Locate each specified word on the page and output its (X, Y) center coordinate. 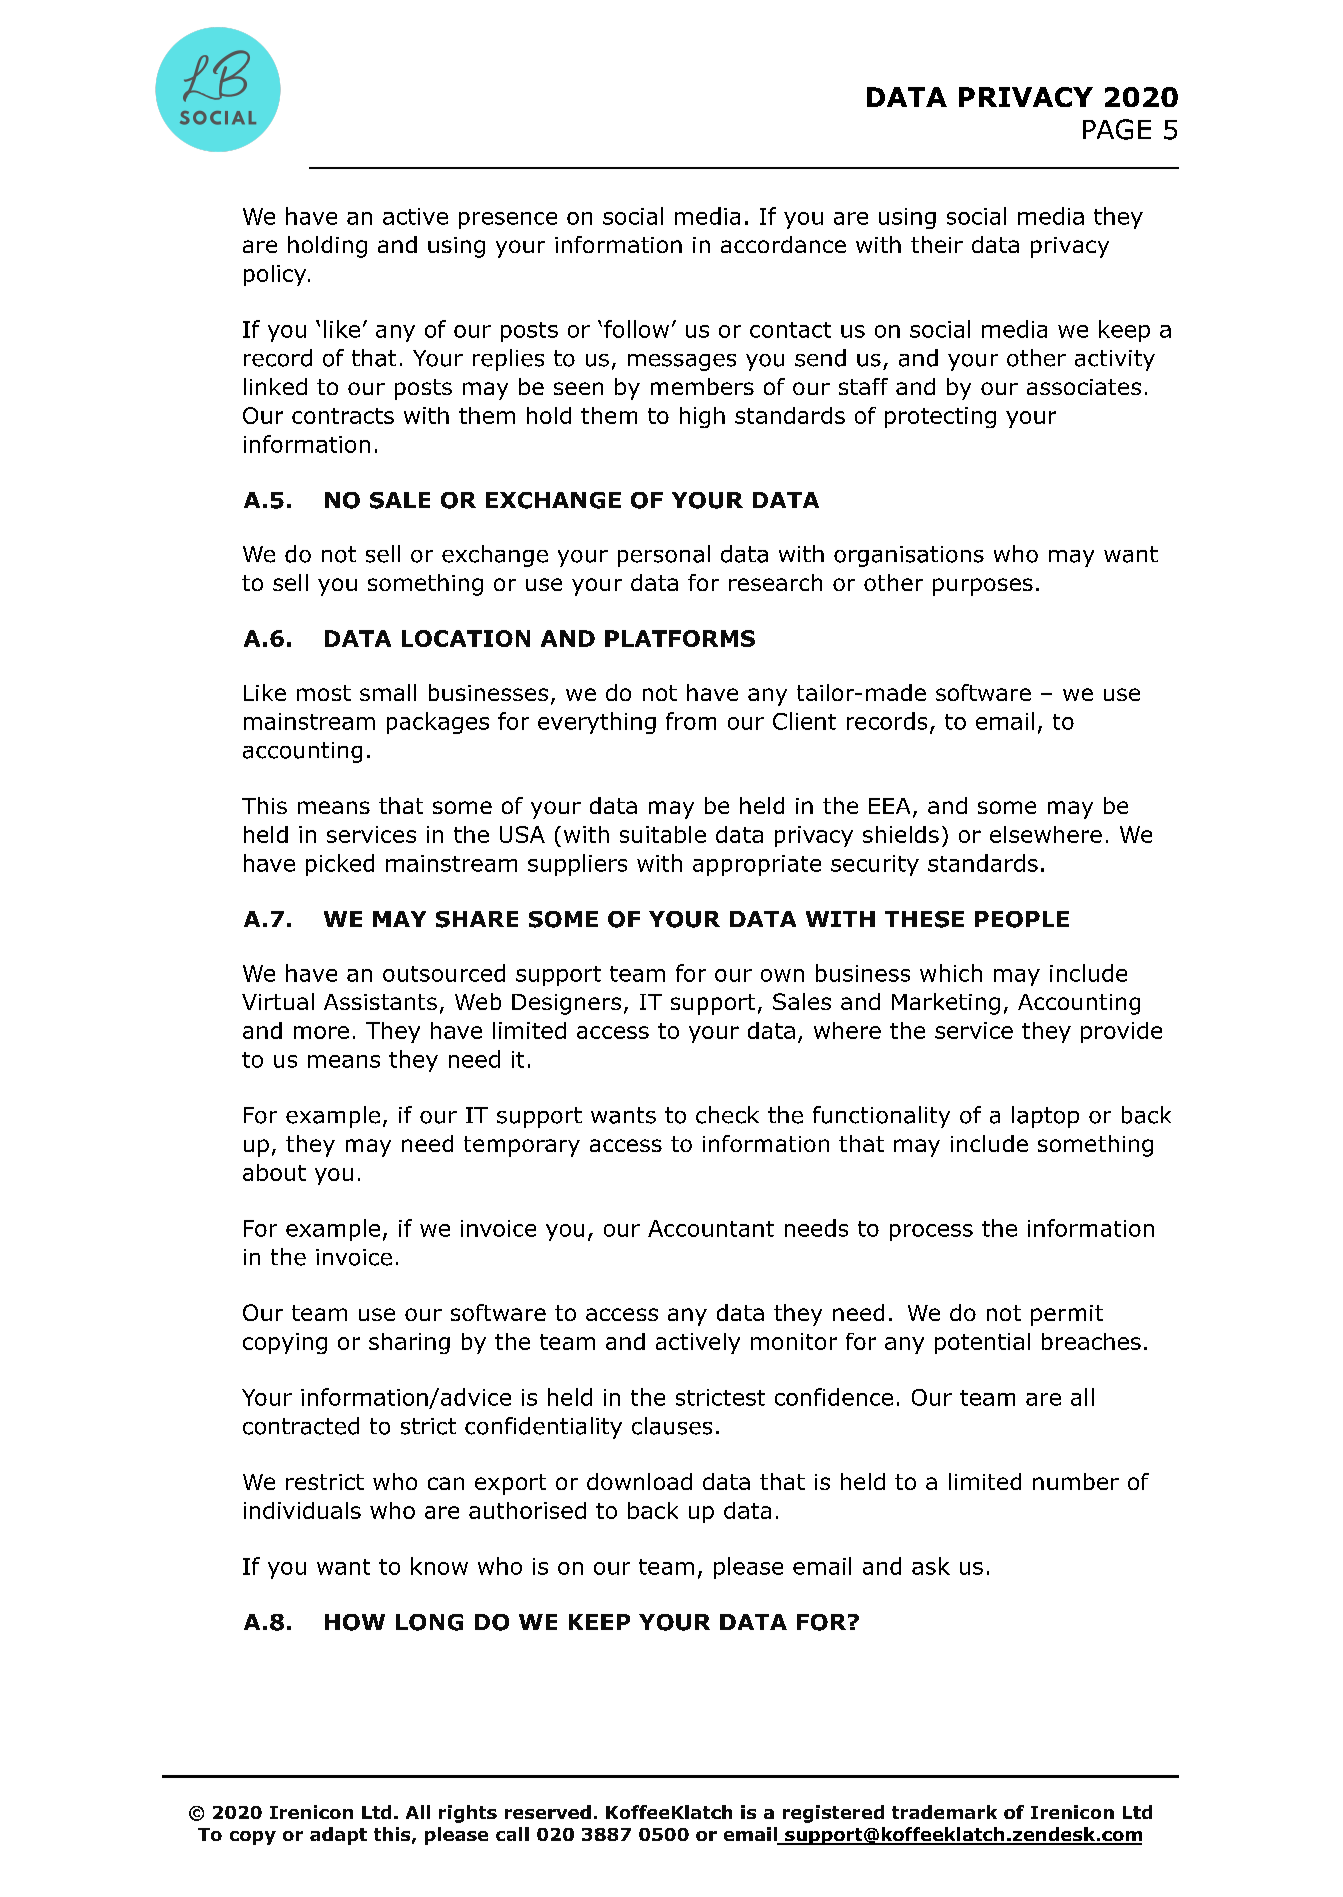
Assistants (380, 1002)
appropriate (757, 865)
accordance (783, 244)
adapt (338, 1836)
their (937, 244)
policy (276, 275)
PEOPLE (1022, 919)
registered (833, 1814)
